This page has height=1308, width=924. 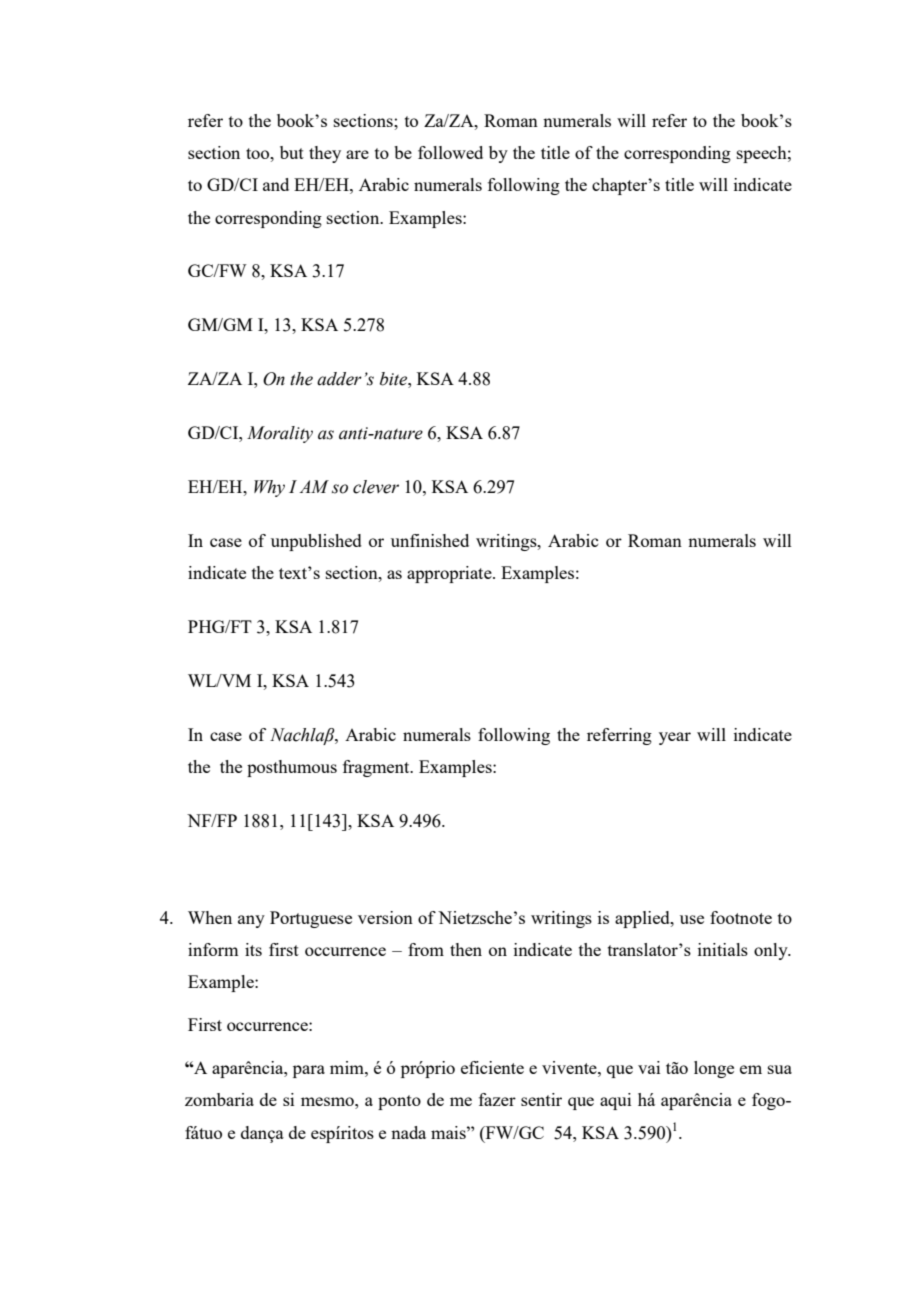 I want to click on followed, so click(x=450, y=152).
